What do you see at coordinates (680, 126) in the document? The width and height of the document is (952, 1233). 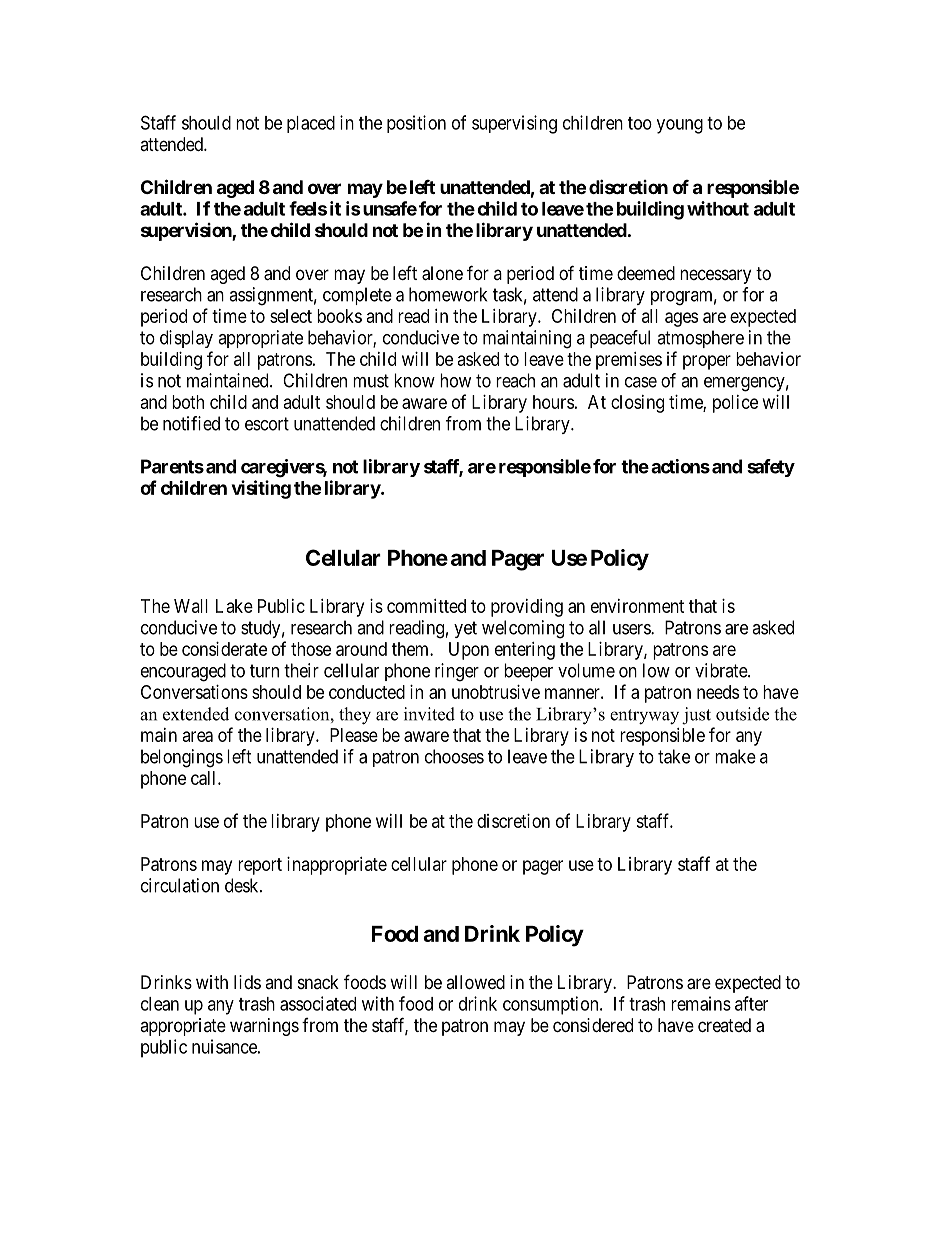 I see `young` at bounding box center [680, 126].
